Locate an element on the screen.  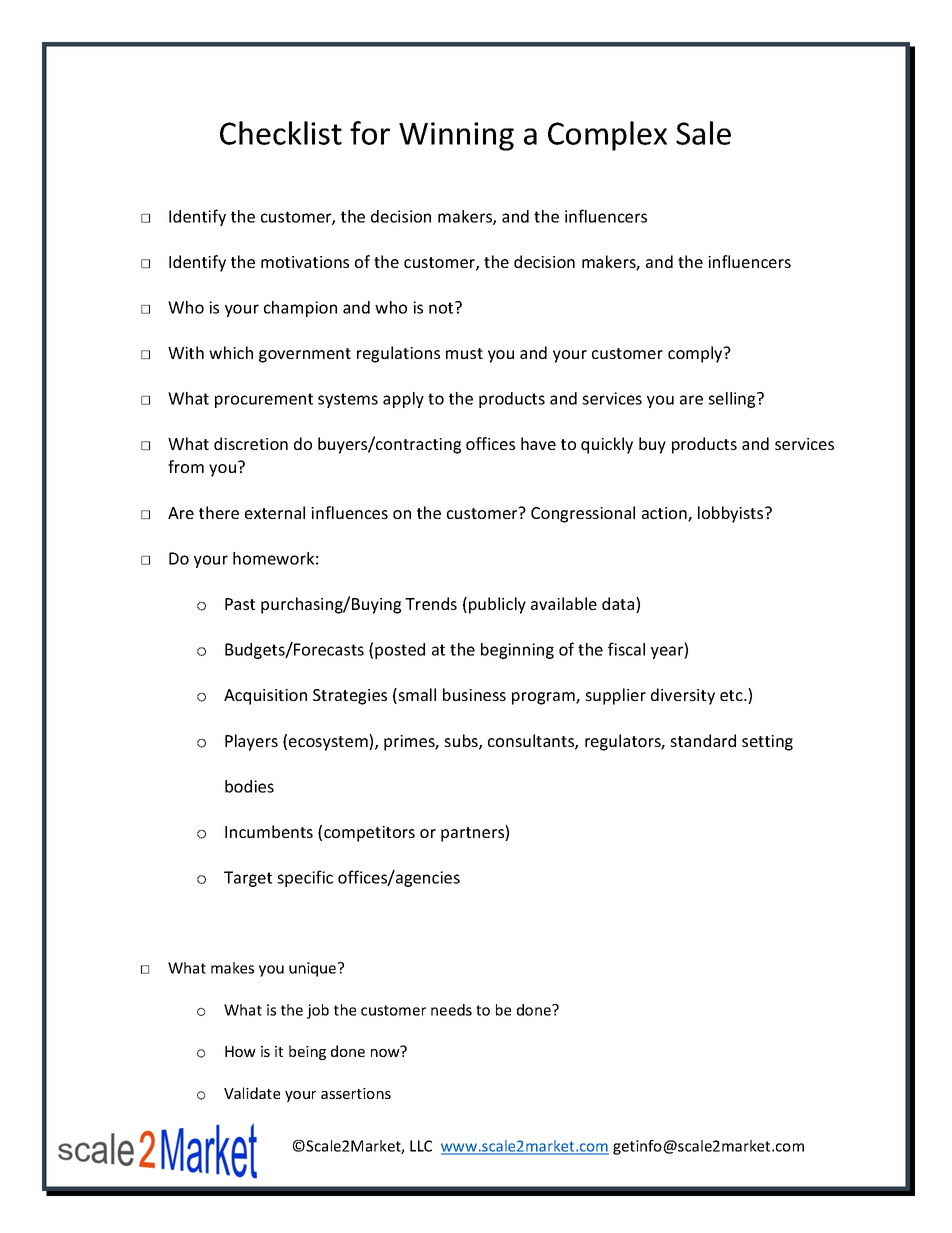
needs is located at coordinates (451, 1010).
